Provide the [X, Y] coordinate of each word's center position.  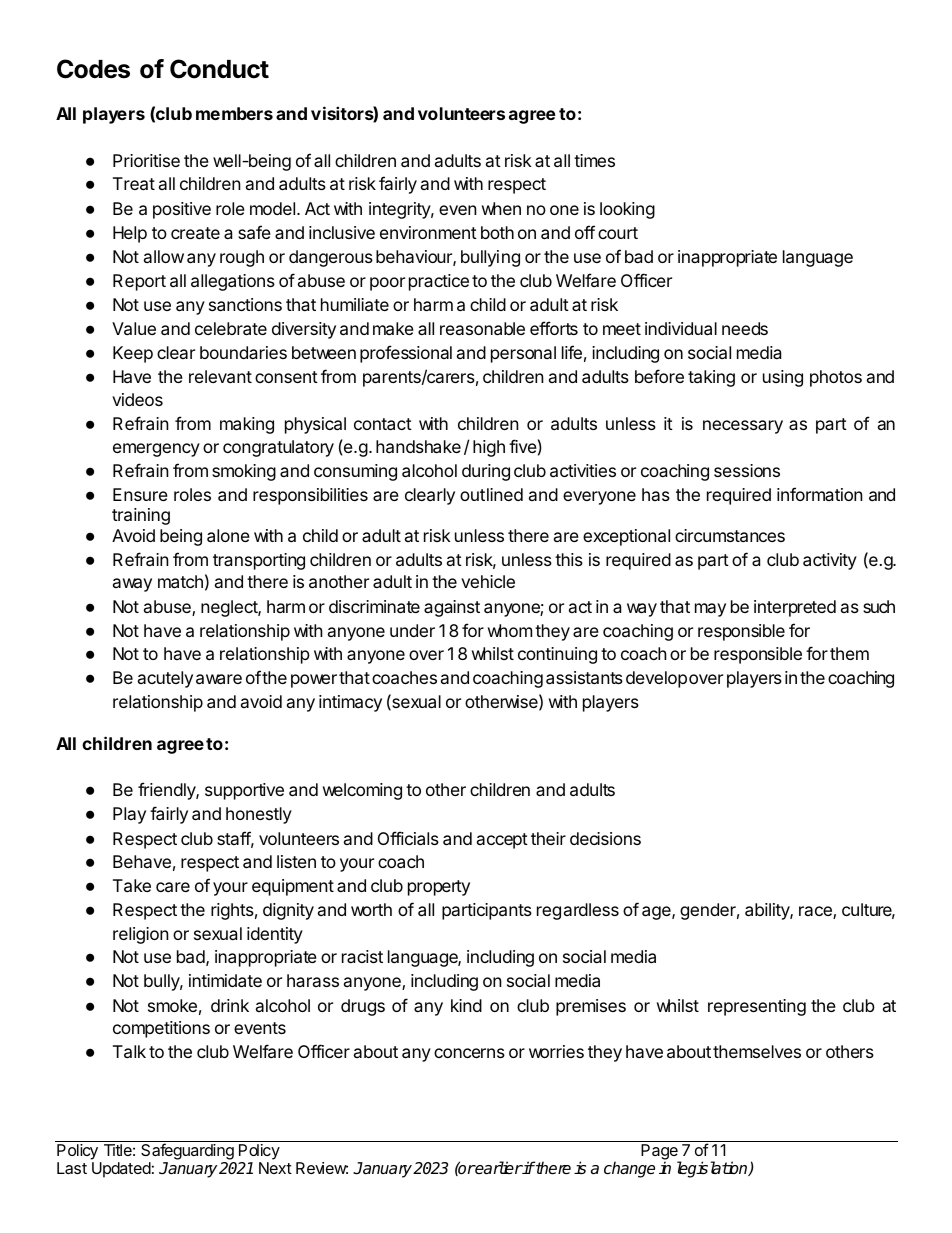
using [783, 378]
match [180, 581]
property [439, 888]
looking [627, 210]
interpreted [795, 608]
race [816, 912]
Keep [133, 354]
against [452, 608]
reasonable [482, 328]
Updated [121, 1170]
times [594, 160]
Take [132, 885]
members [234, 113]
